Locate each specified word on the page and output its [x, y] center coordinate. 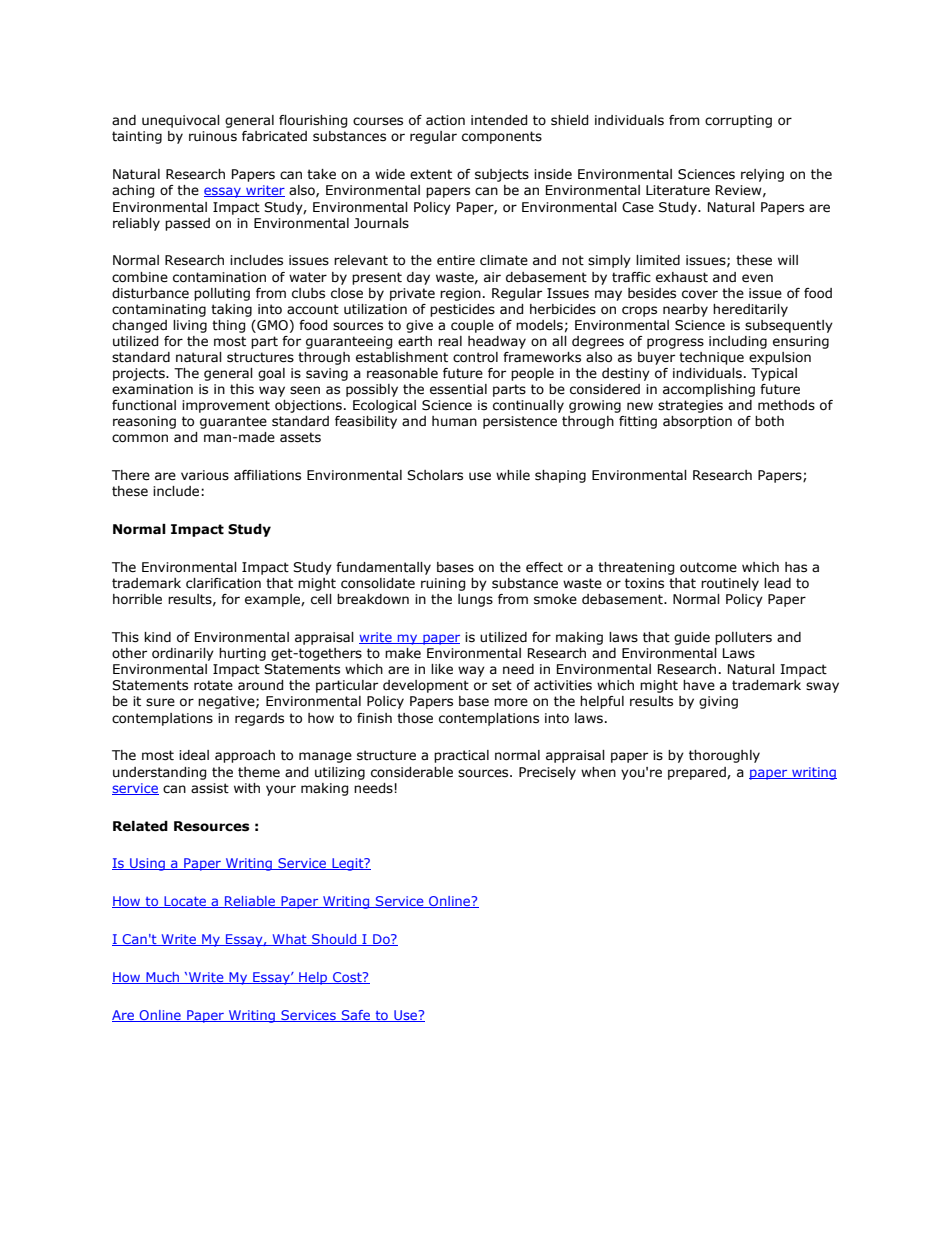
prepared [698, 773]
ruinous [213, 136]
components [502, 137]
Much [163, 978]
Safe [356, 1016]
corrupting [738, 121]
